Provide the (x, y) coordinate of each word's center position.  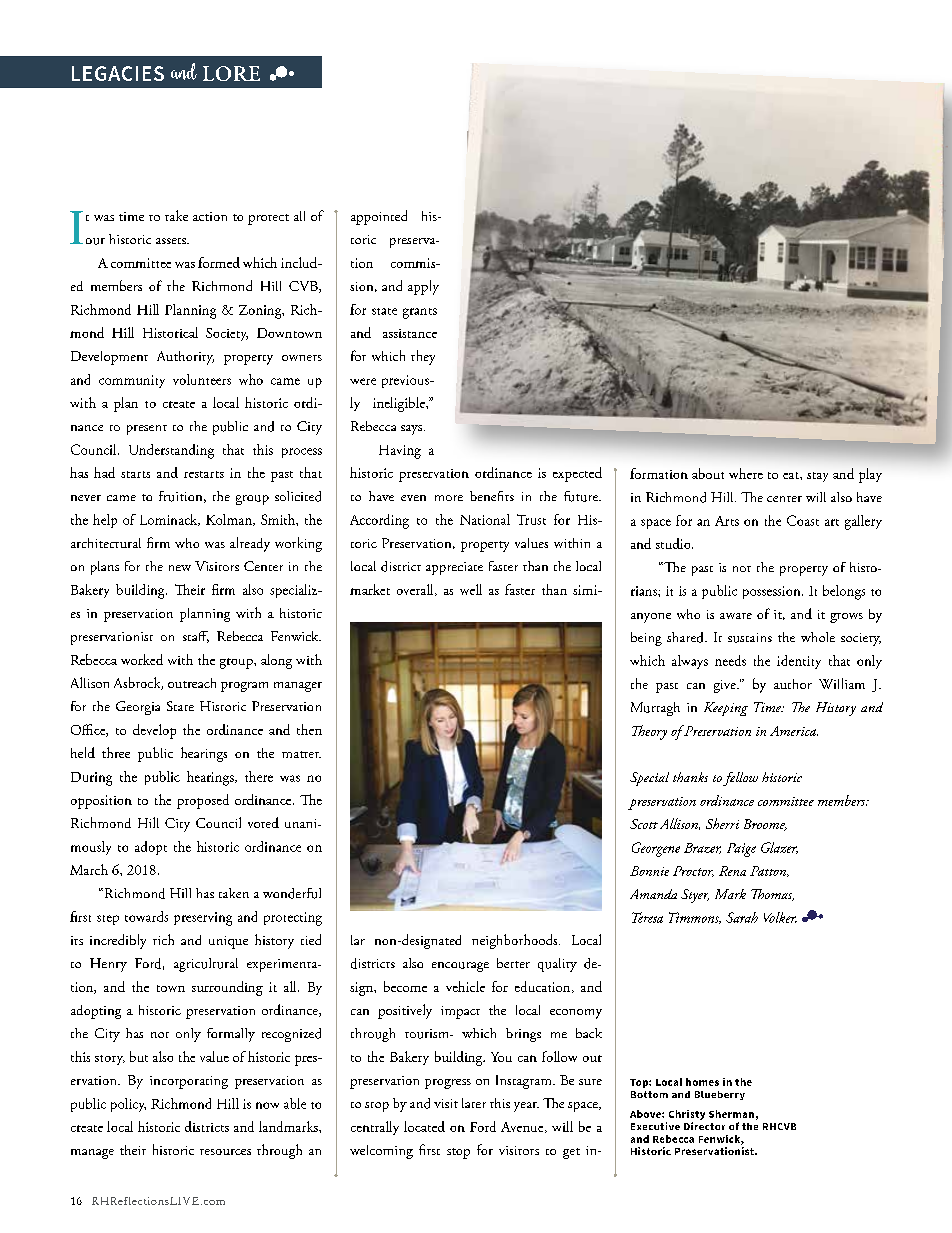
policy (128, 1105)
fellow (740, 779)
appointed (379, 217)
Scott (644, 824)
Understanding (171, 451)
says (413, 430)
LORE (231, 73)
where (746, 473)
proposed (203, 801)
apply (423, 287)
